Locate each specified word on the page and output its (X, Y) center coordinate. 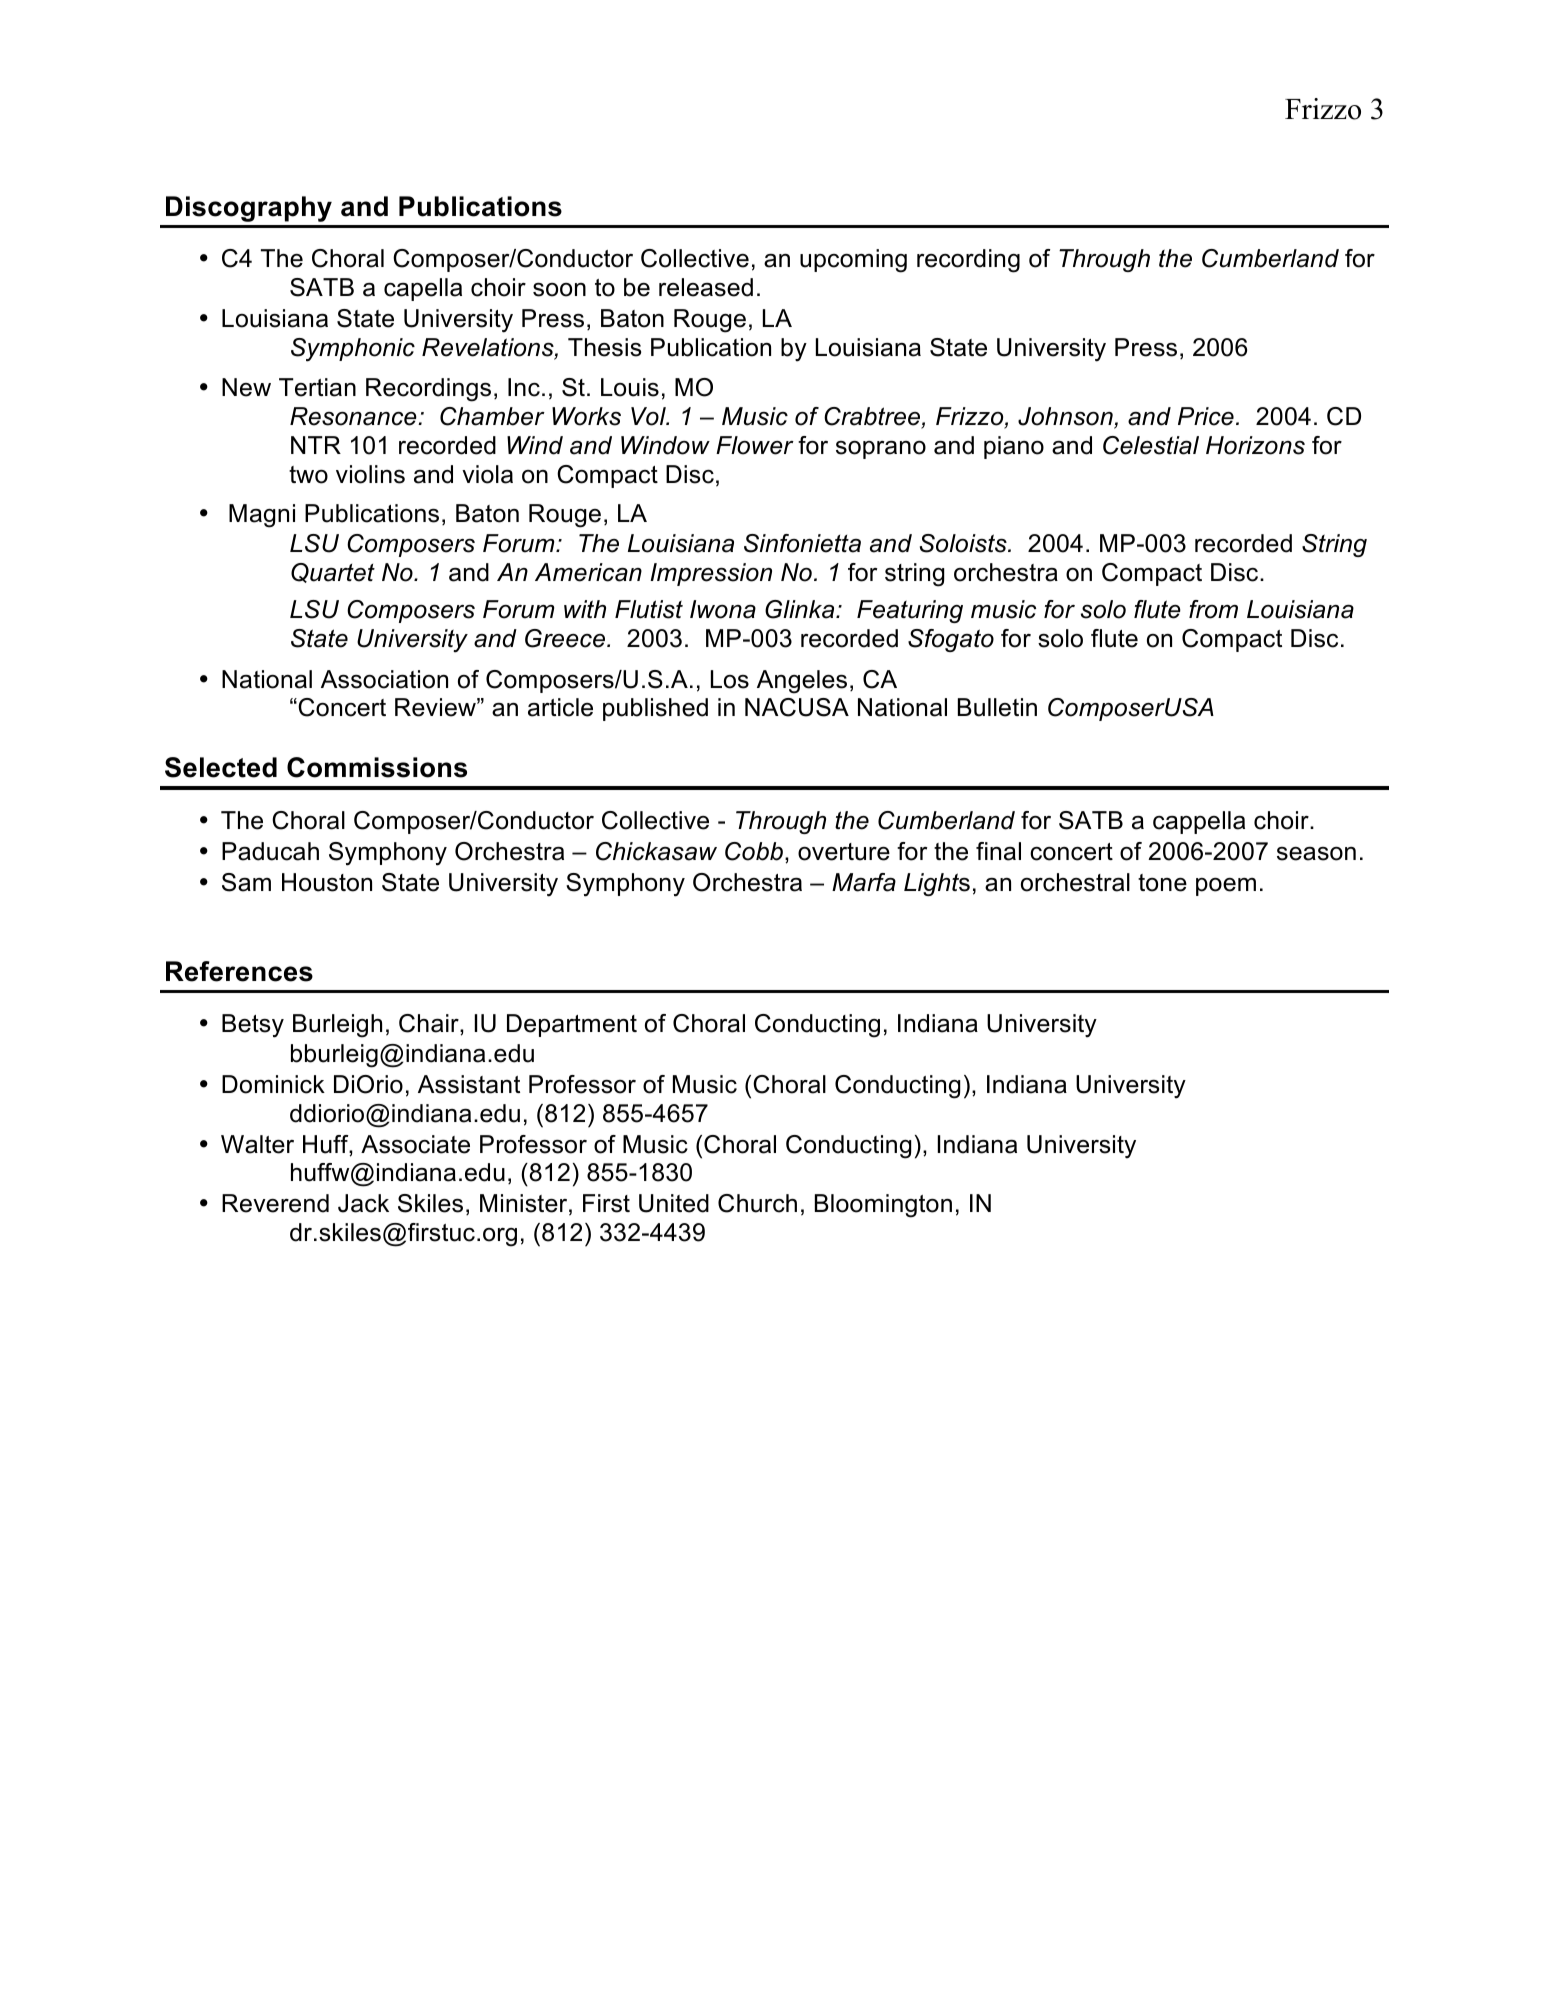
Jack (363, 1203)
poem (1226, 887)
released (706, 287)
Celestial (1151, 445)
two (308, 475)
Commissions (377, 767)
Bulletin (997, 707)
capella (423, 289)
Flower (755, 445)
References (239, 971)
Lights (937, 884)
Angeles (802, 682)
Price (1206, 416)
